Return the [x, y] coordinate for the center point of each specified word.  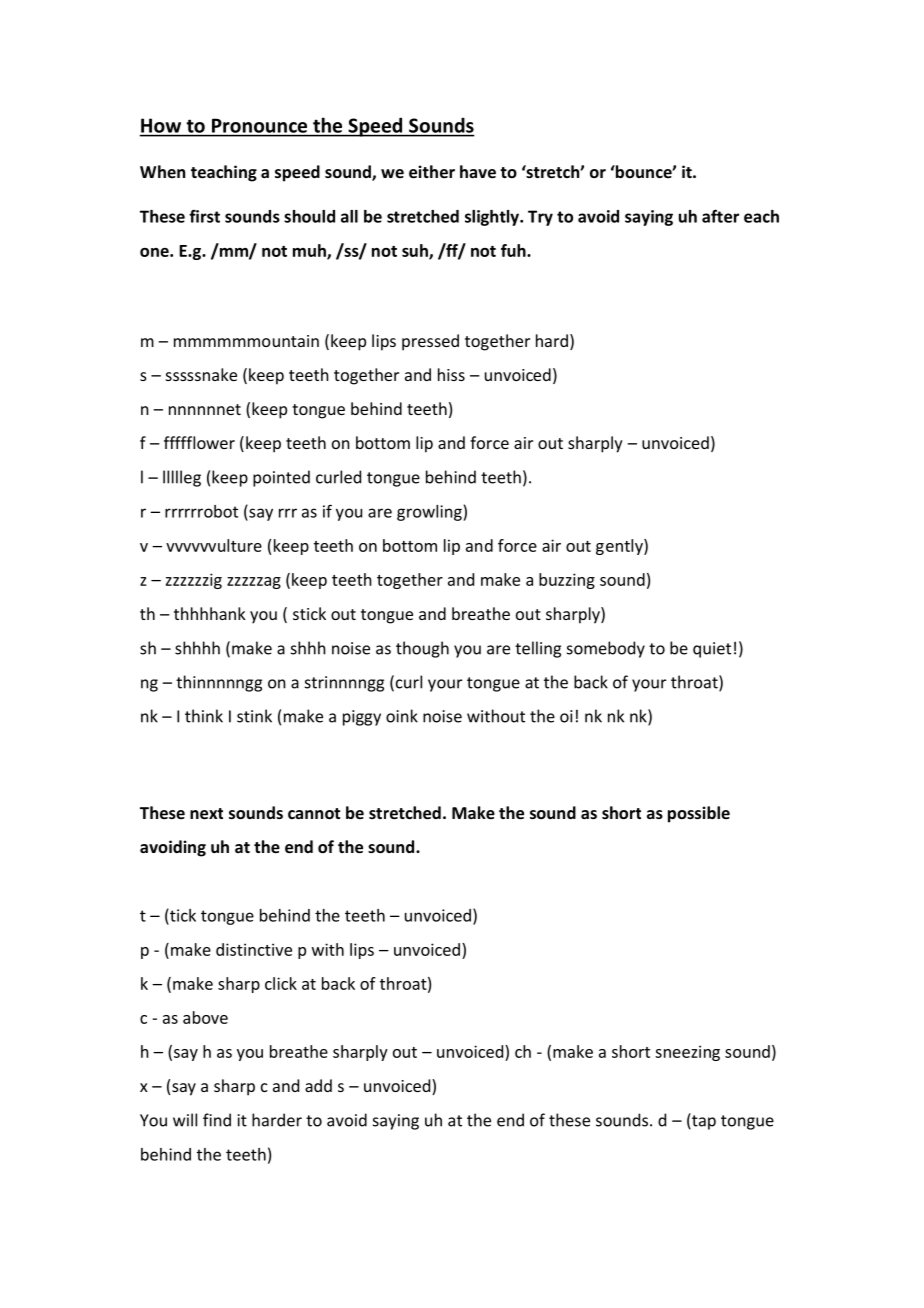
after [720, 216]
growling [430, 513]
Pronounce [259, 126]
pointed [281, 478]
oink [402, 716]
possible [699, 814]
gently [620, 547]
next [206, 813]
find [217, 1120]
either [432, 171]
